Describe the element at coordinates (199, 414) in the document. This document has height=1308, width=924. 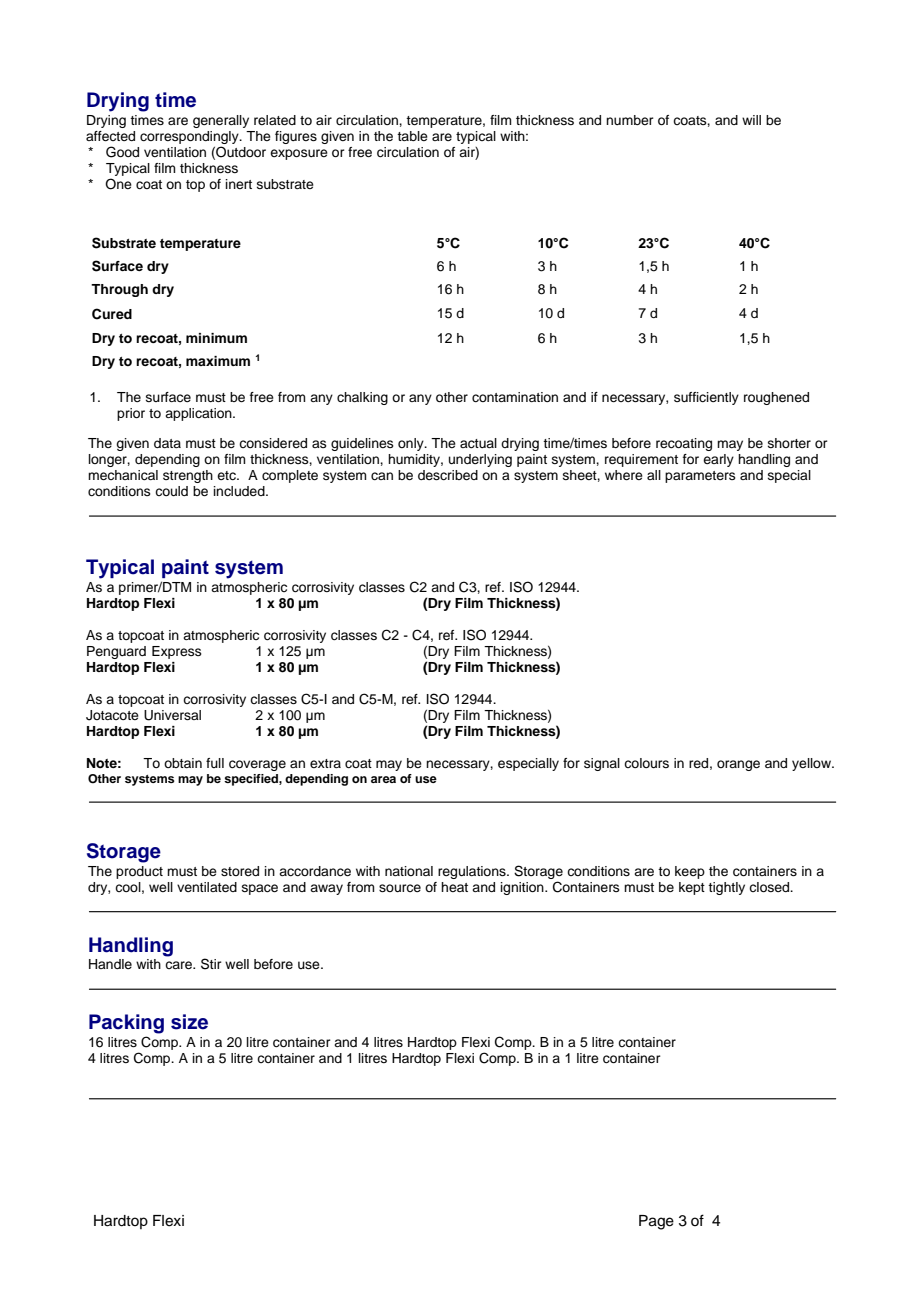
I see `application` at that location.
